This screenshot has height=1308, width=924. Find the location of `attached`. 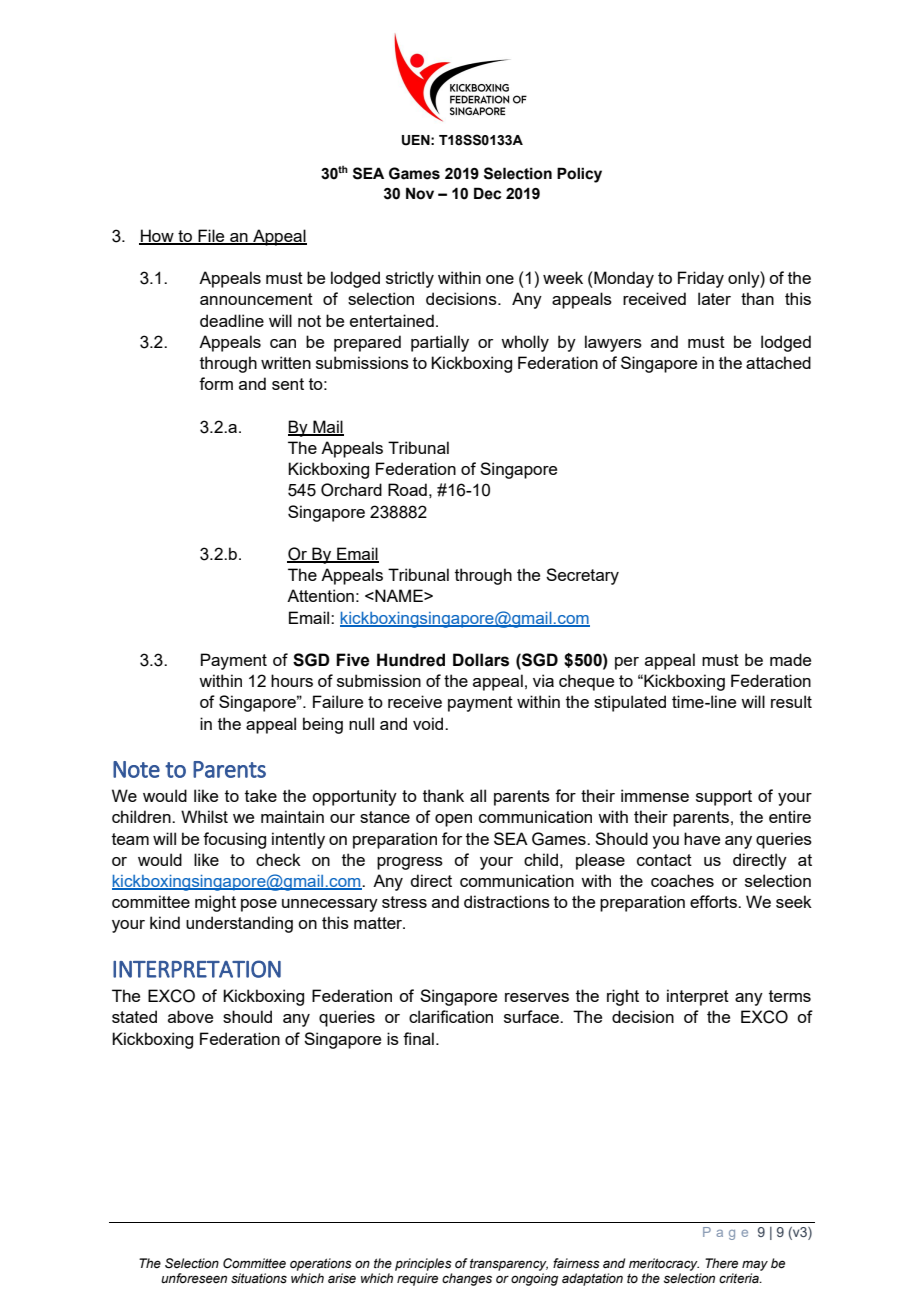

attached is located at coordinates (778, 362).
